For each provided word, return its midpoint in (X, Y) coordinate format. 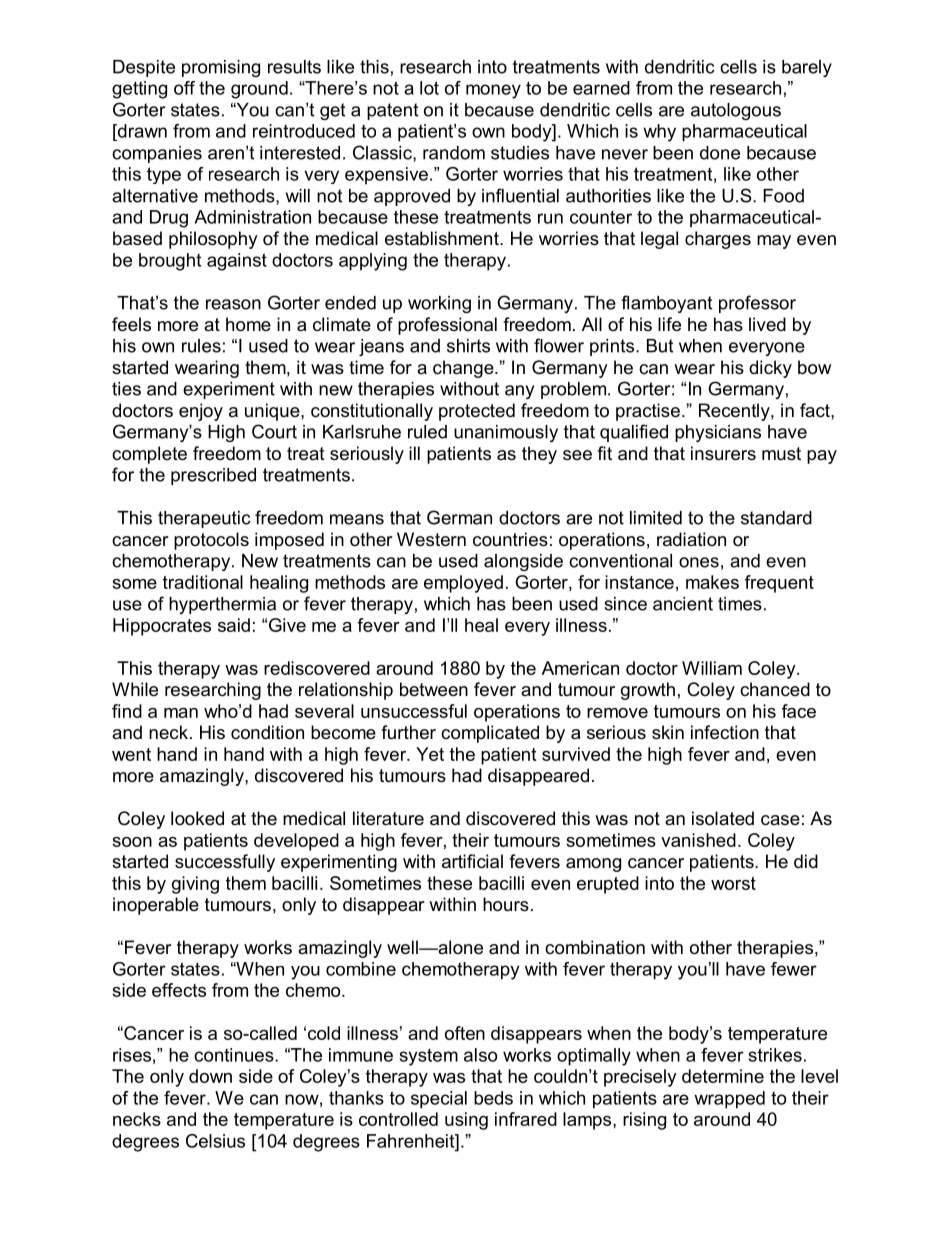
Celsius (215, 1141)
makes (712, 582)
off (184, 88)
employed (463, 584)
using (466, 1121)
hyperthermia (222, 605)
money (493, 91)
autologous (736, 111)
